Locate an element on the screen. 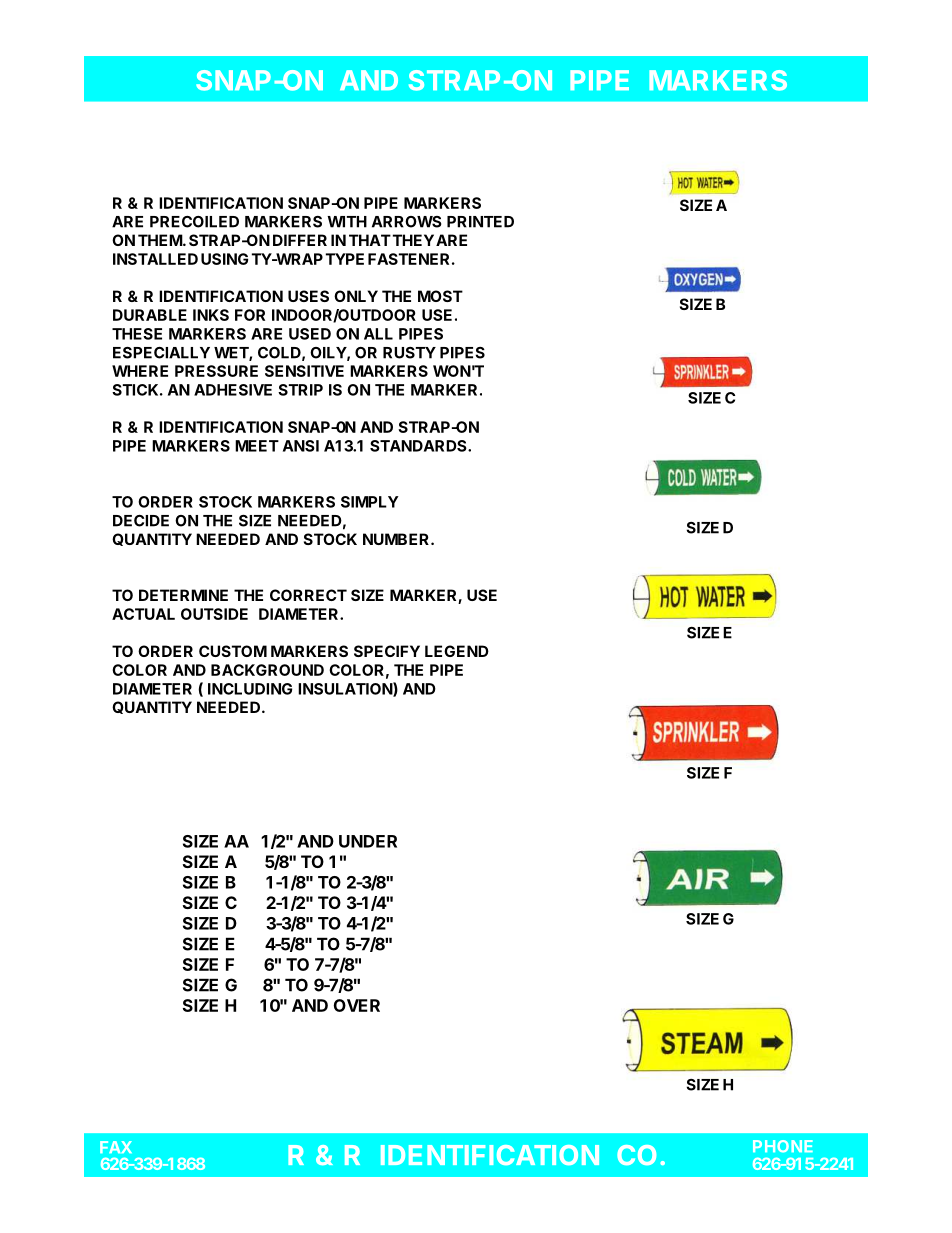  LEGEND is located at coordinates (457, 651).
